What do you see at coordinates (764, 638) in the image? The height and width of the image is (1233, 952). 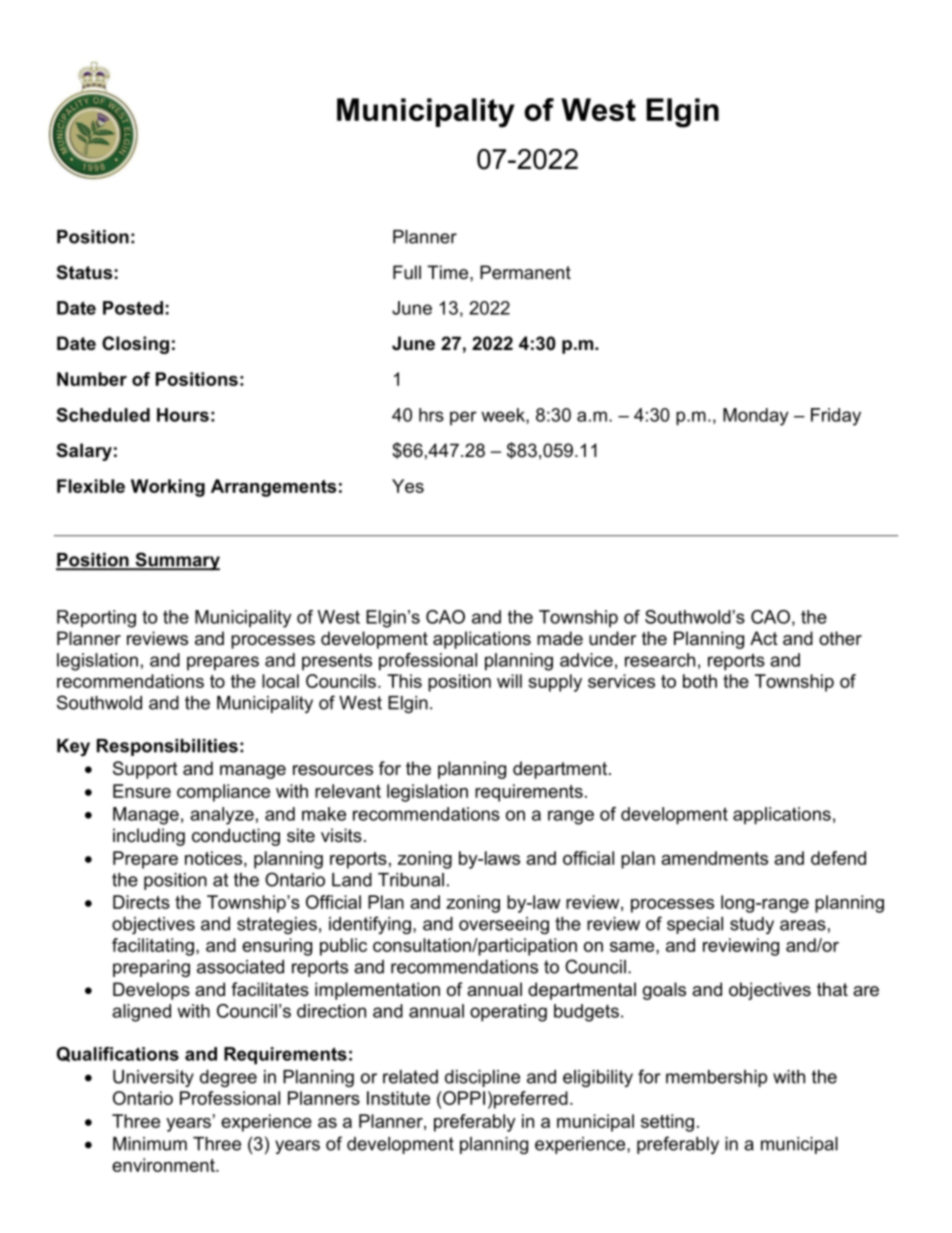 I see `Act` at bounding box center [764, 638].
